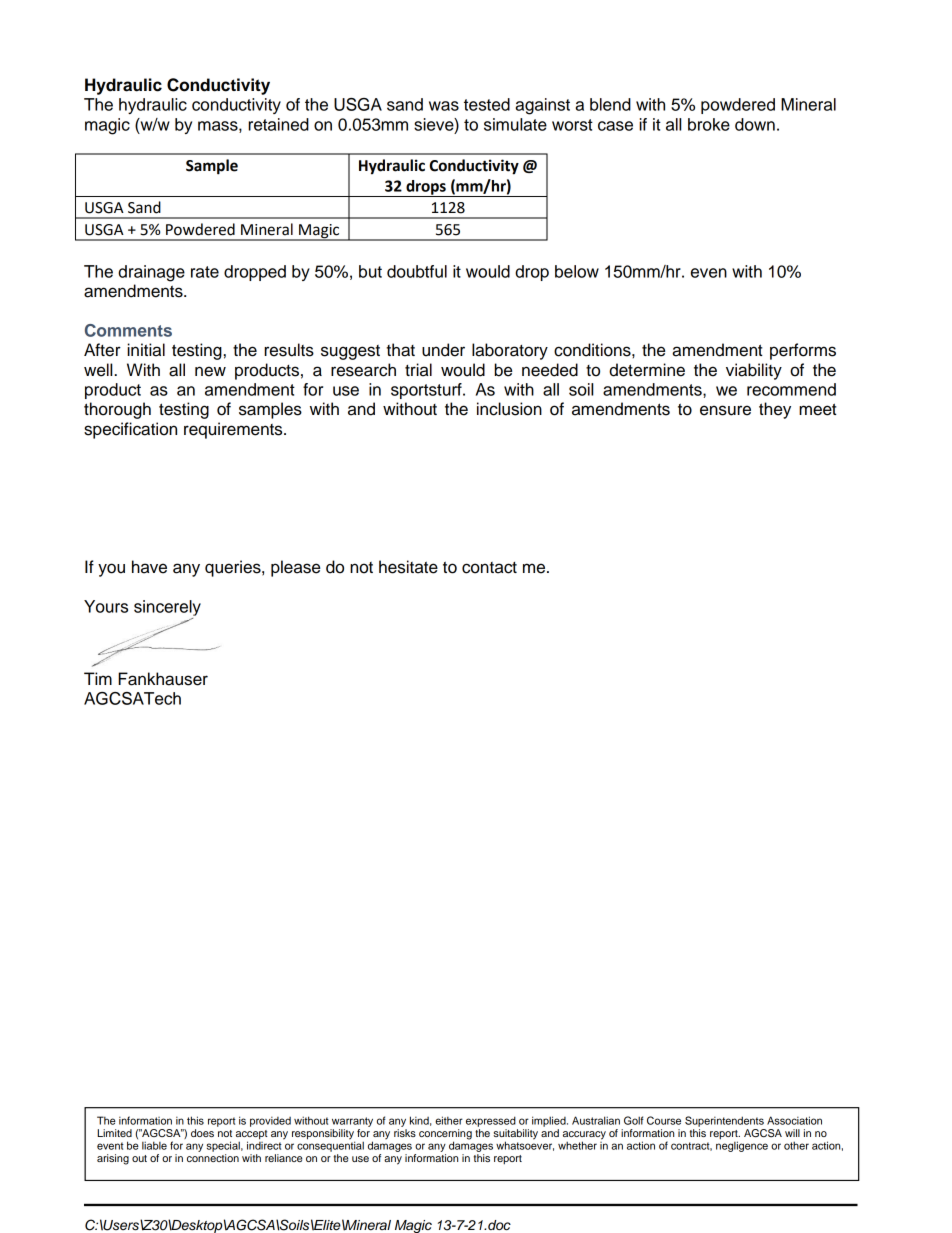 This screenshot has height=1233, width=952. Describe the element at coordinates (724, 1121) in the screenshot. I see `Superintendents` at that location.
